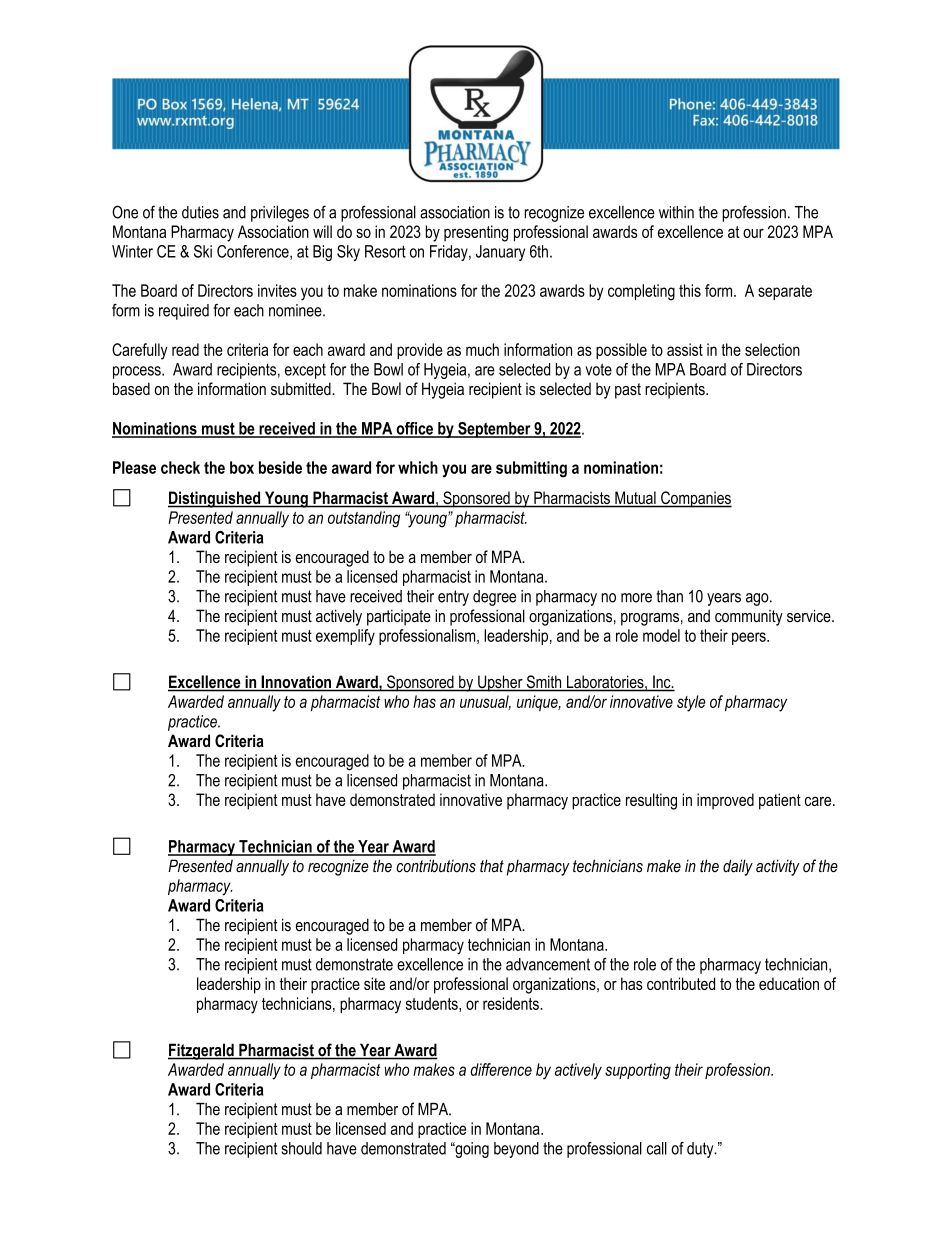 The width and height of the image is (952, 1233). What do you see at coordinates (301, 1148) in the image?
I see `should` at bounding box center [301, 1148].
